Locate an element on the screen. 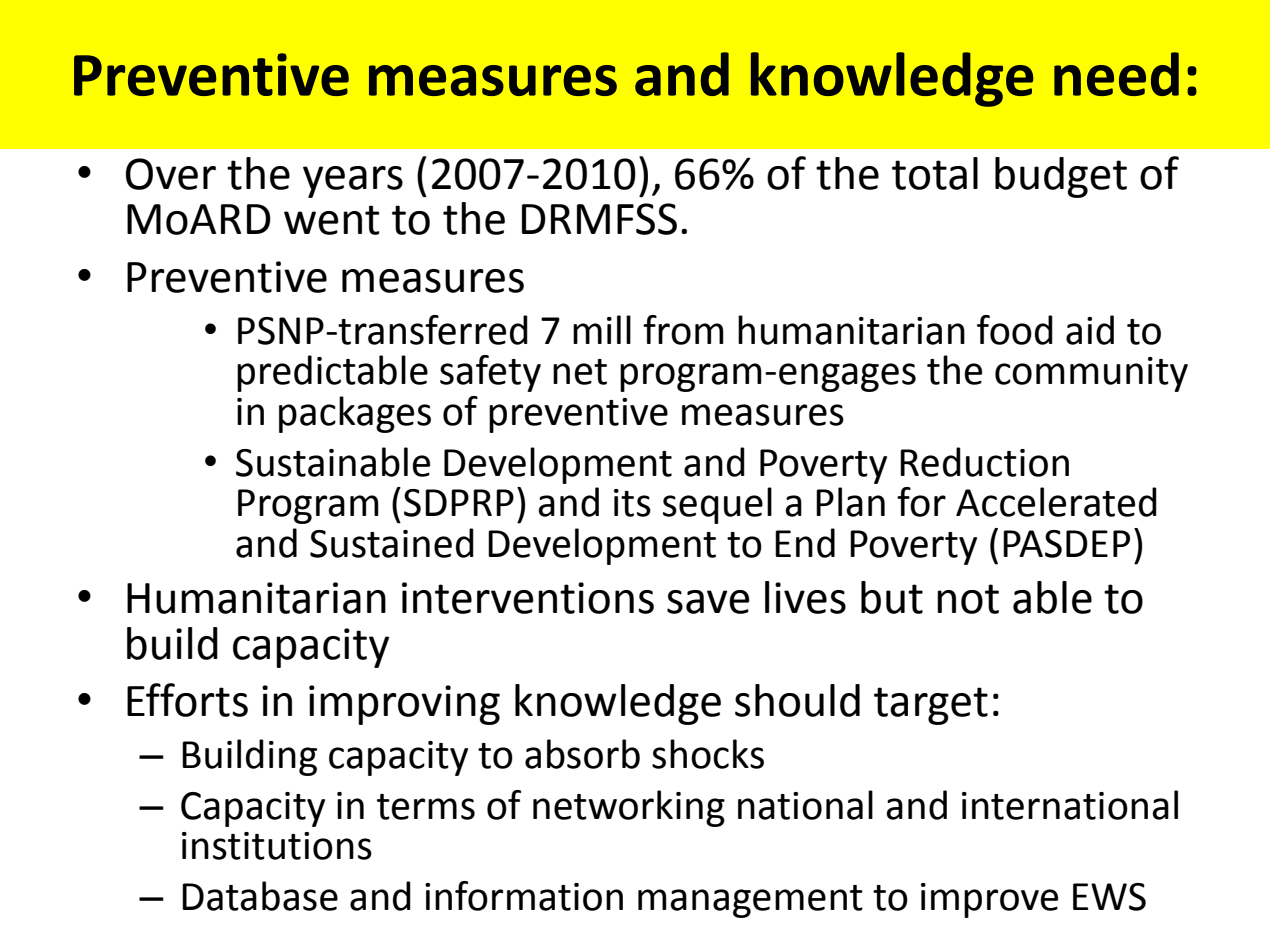 This screenshot has height=952, width=1270. years is located at coordinates (353, 182).
